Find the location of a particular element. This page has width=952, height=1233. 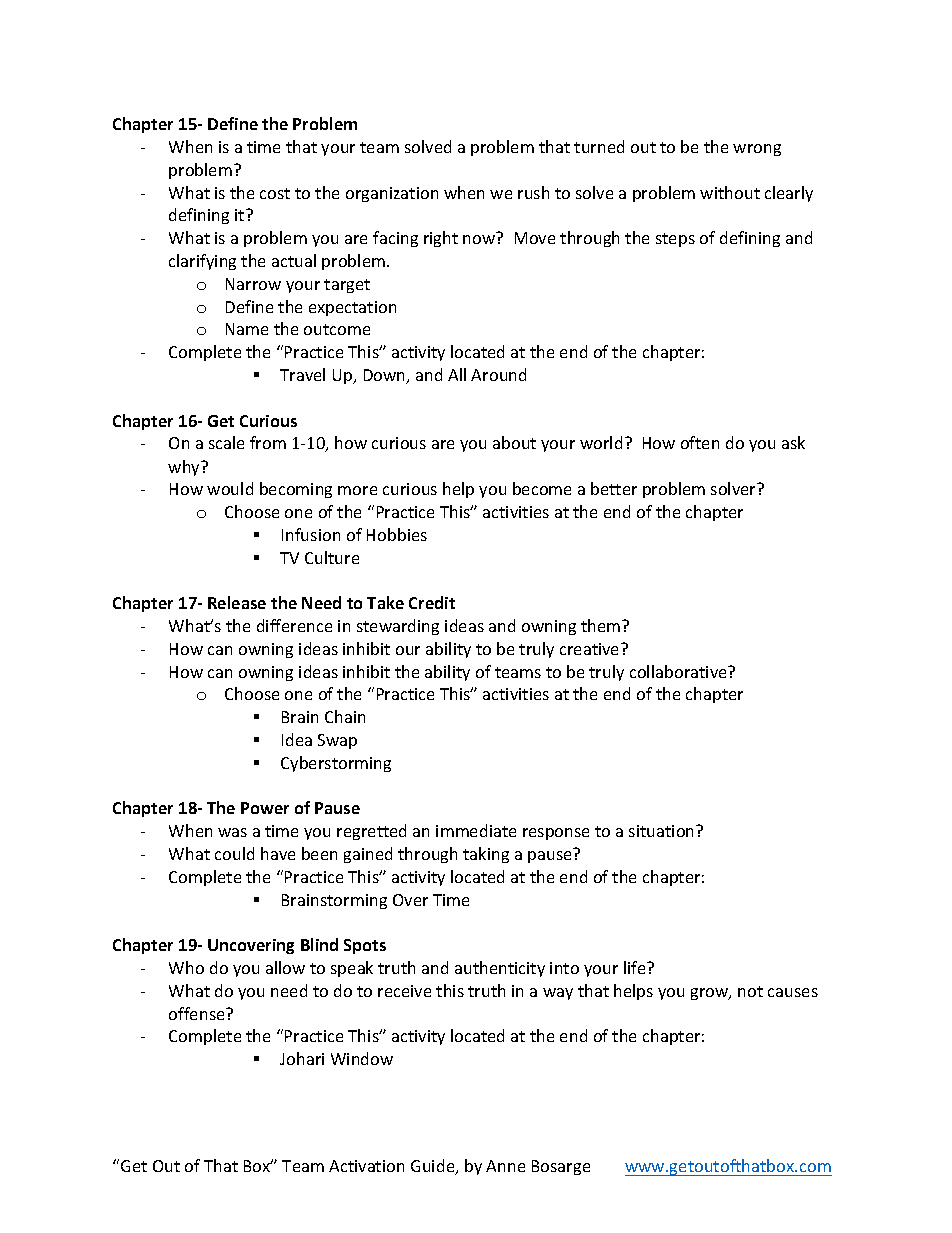

collaborative is located at coordinates (679, 671).
